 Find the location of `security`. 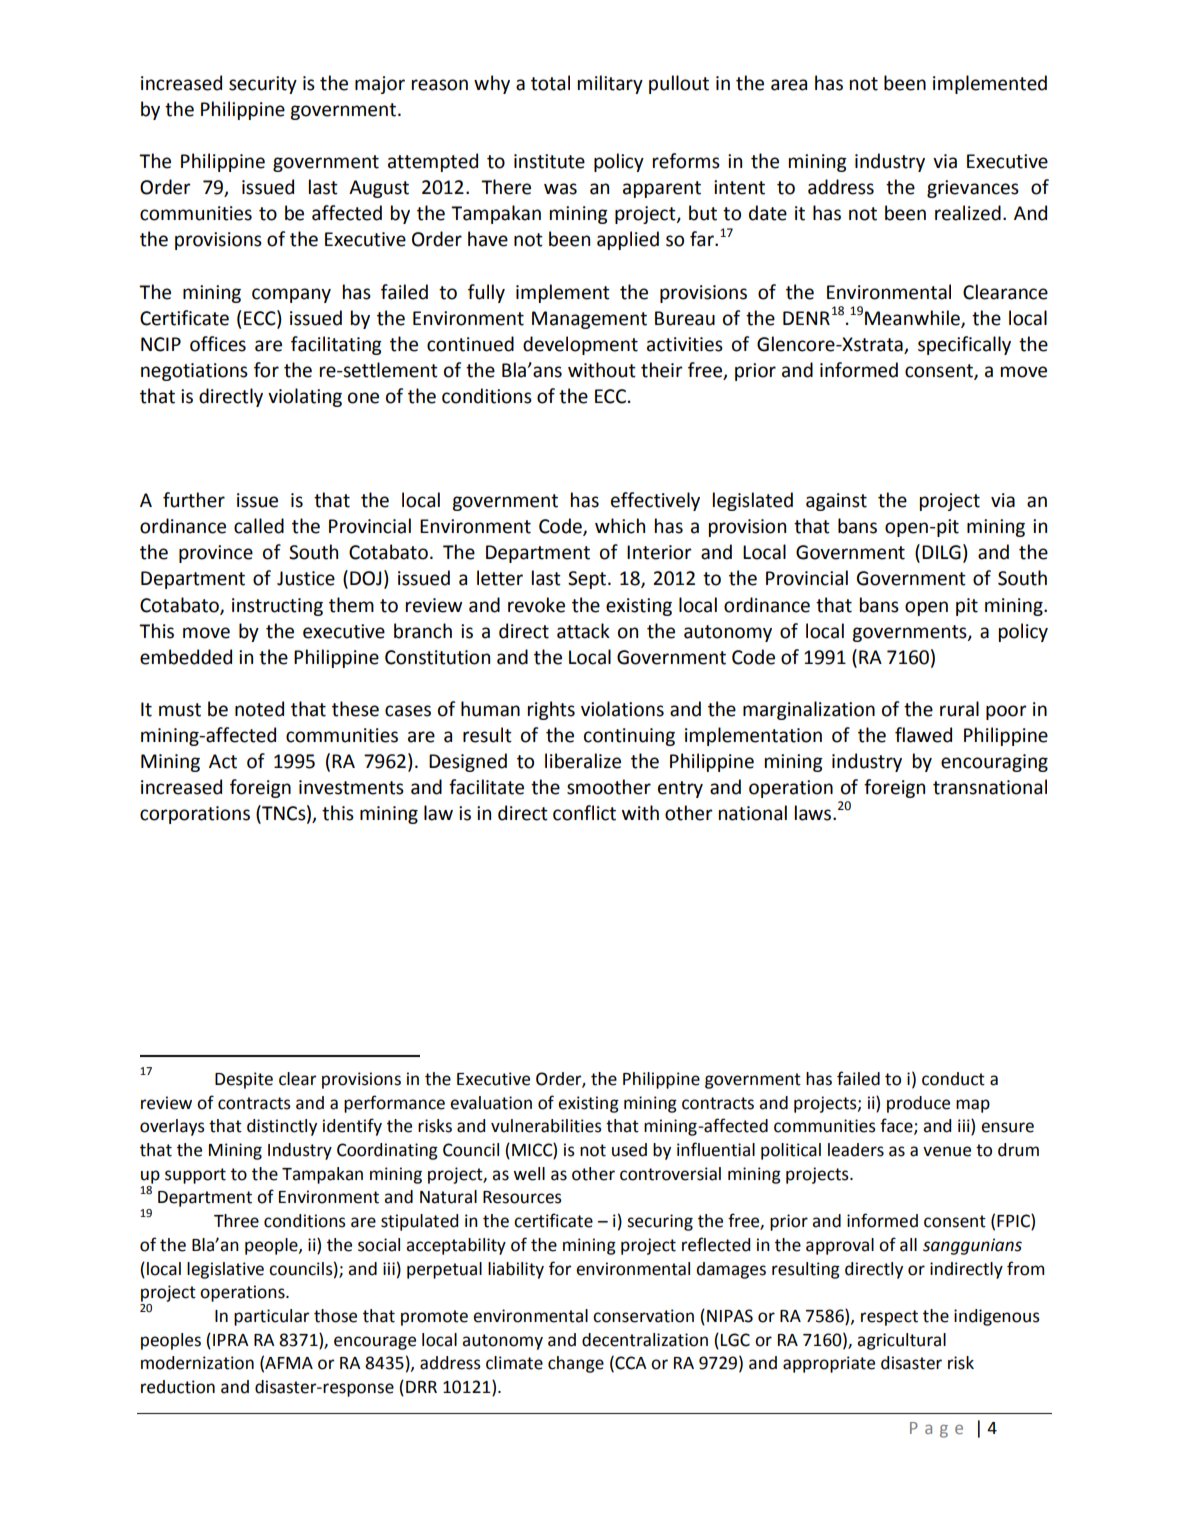

security is located at coordinates (263, 85).
